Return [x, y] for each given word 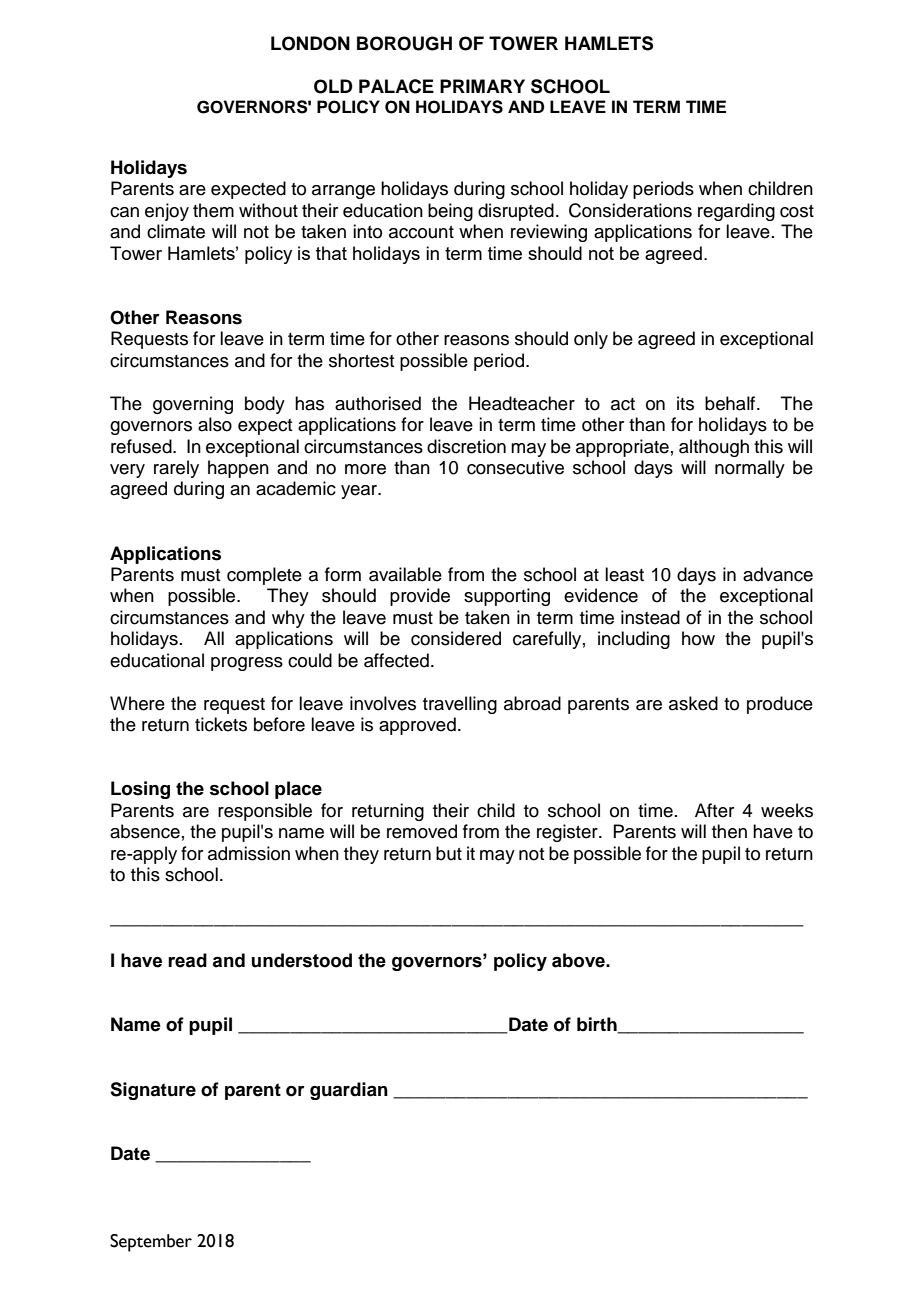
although [714, 448]
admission [249, 853]
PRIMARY [482, 86]
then [729, 831]
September [151, 1243]
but [449, 853]
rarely [176, 469]
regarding [736, 212]
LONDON [310, 43]
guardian [349, 1091]
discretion [466, 446]
